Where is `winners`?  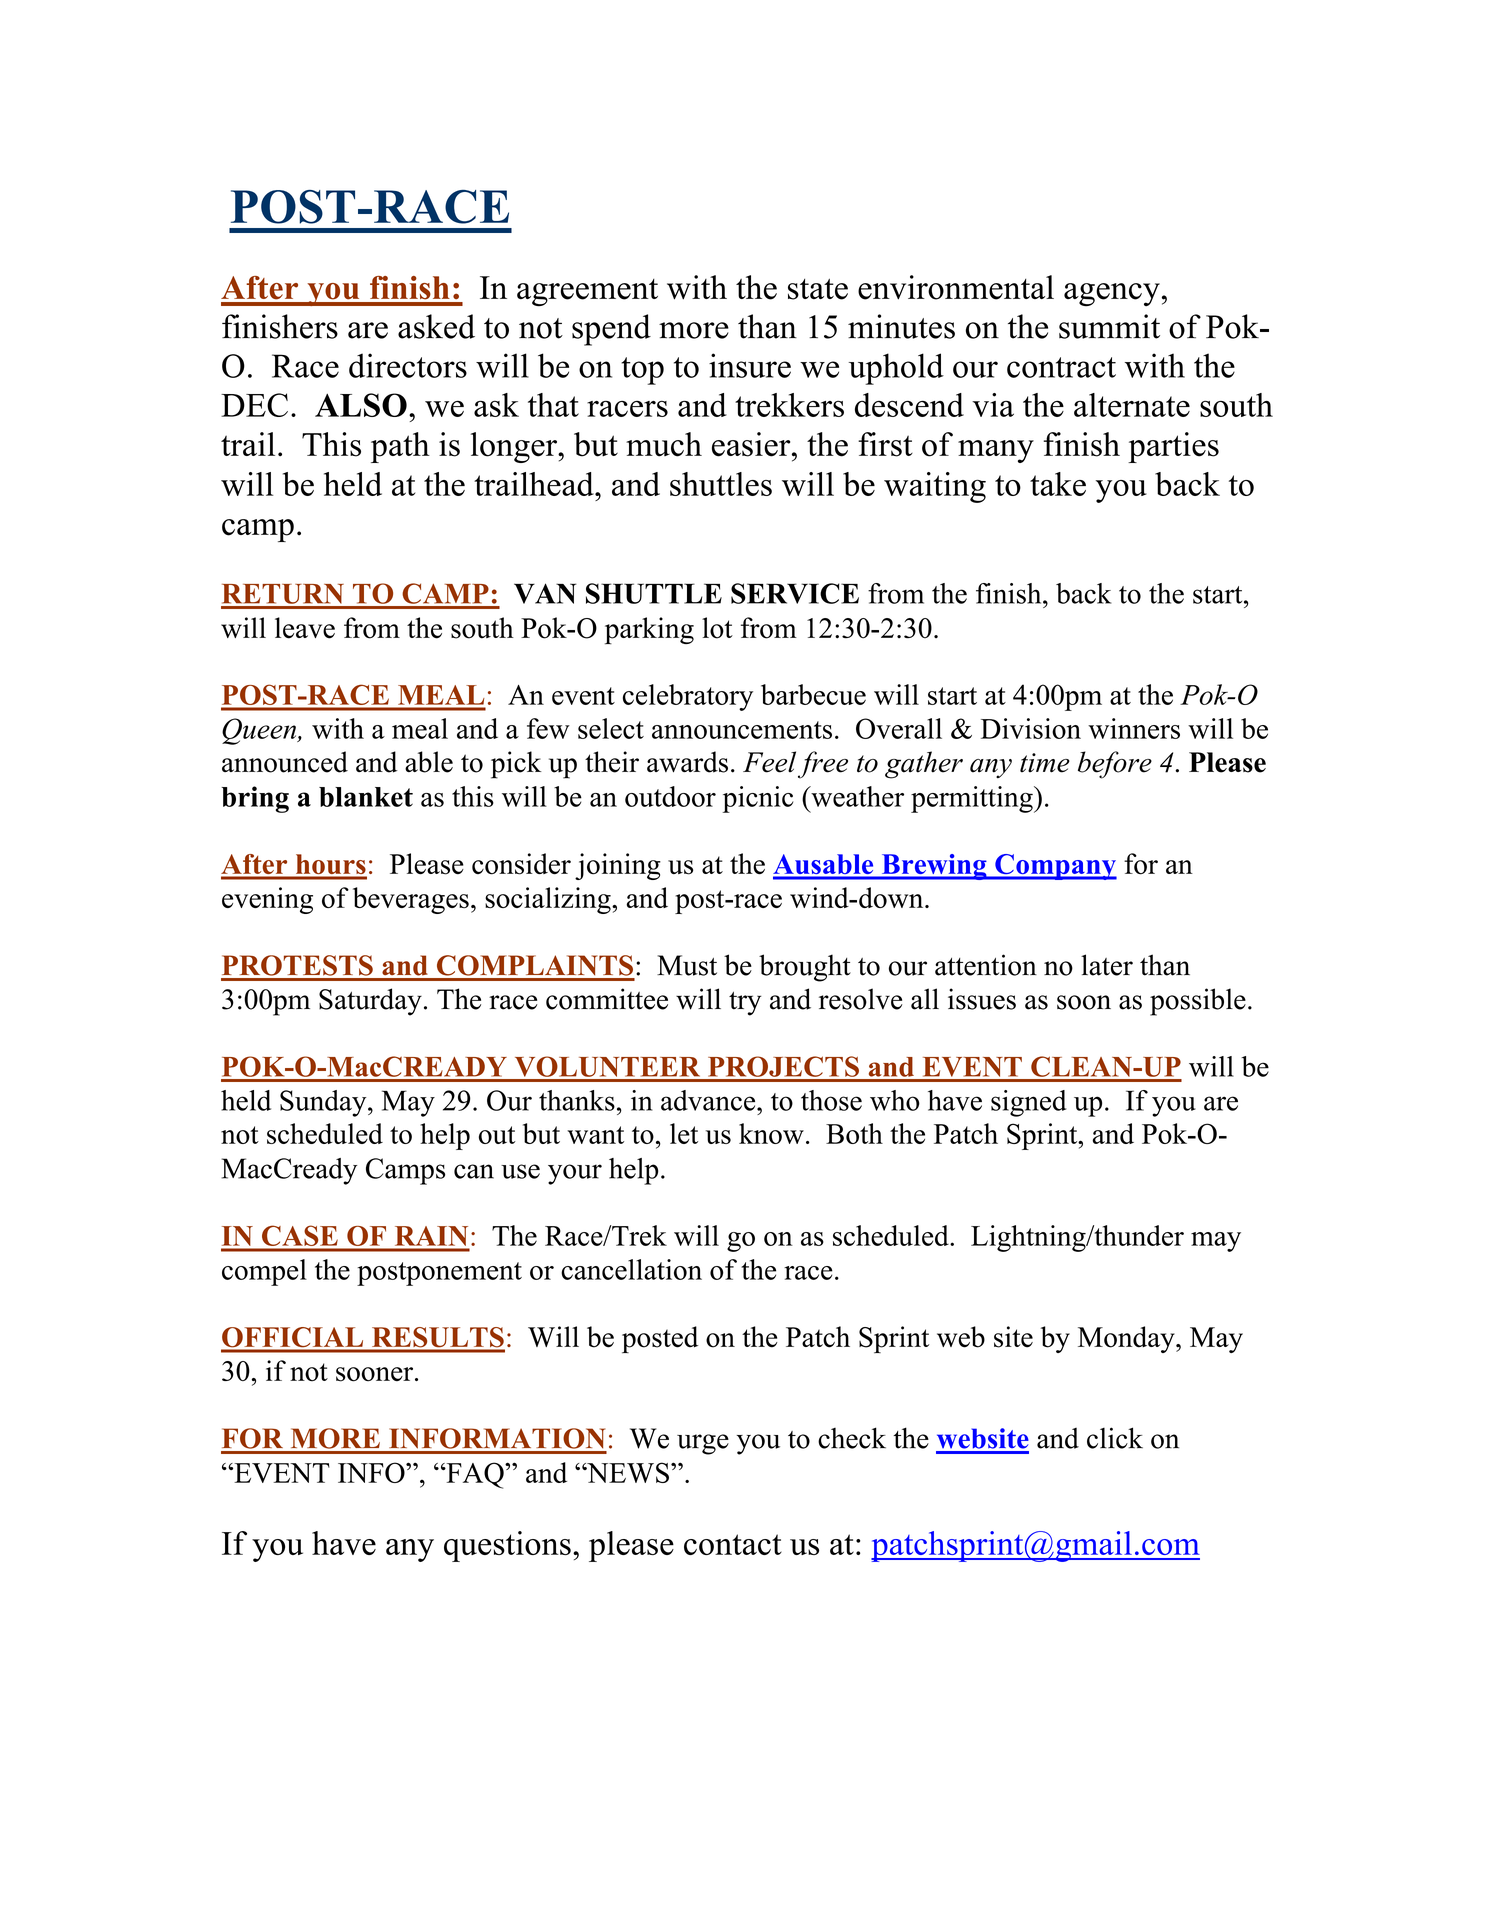
winners is located at coordinates (1134, 728).
